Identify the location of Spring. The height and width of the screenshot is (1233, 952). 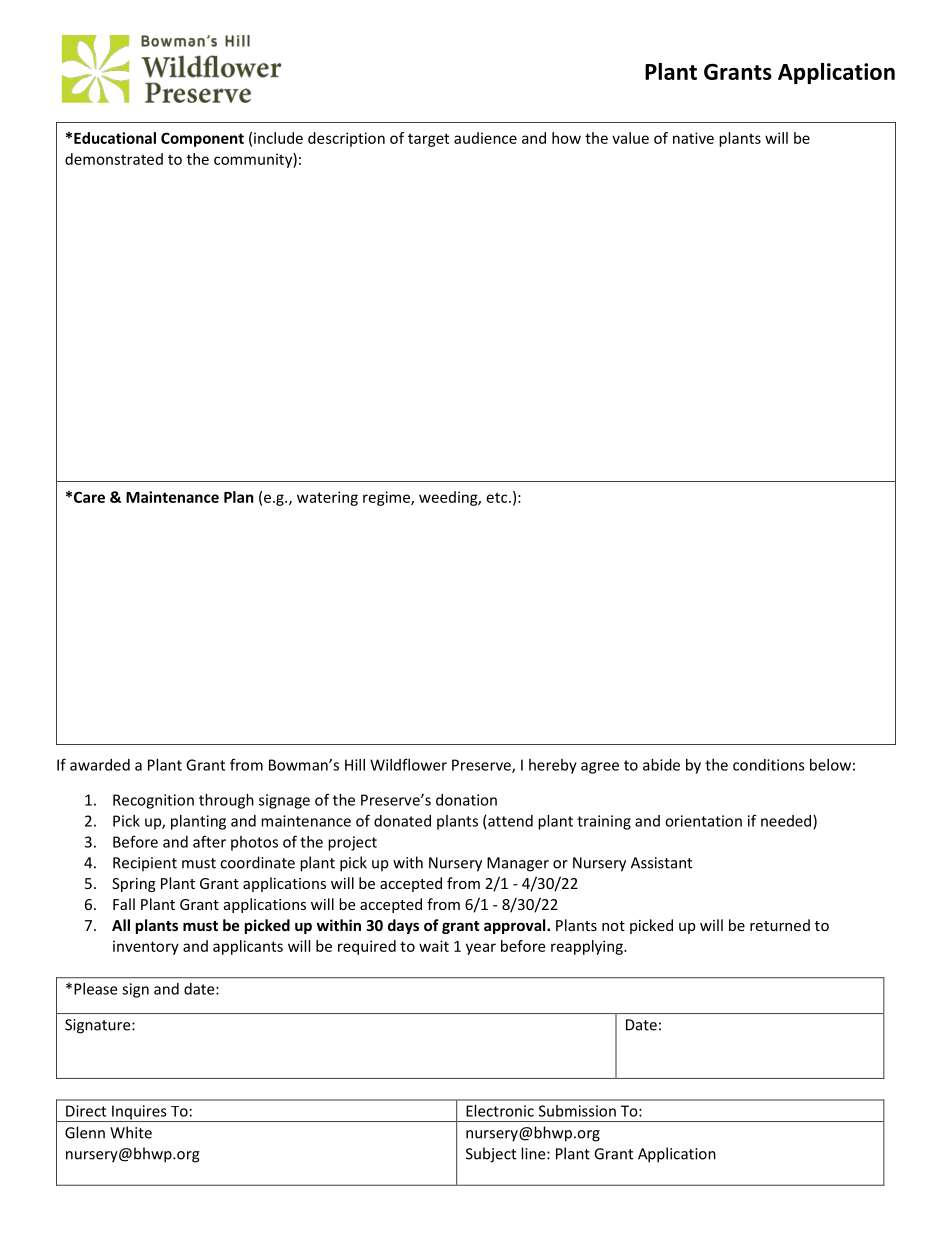
(134, 885).
